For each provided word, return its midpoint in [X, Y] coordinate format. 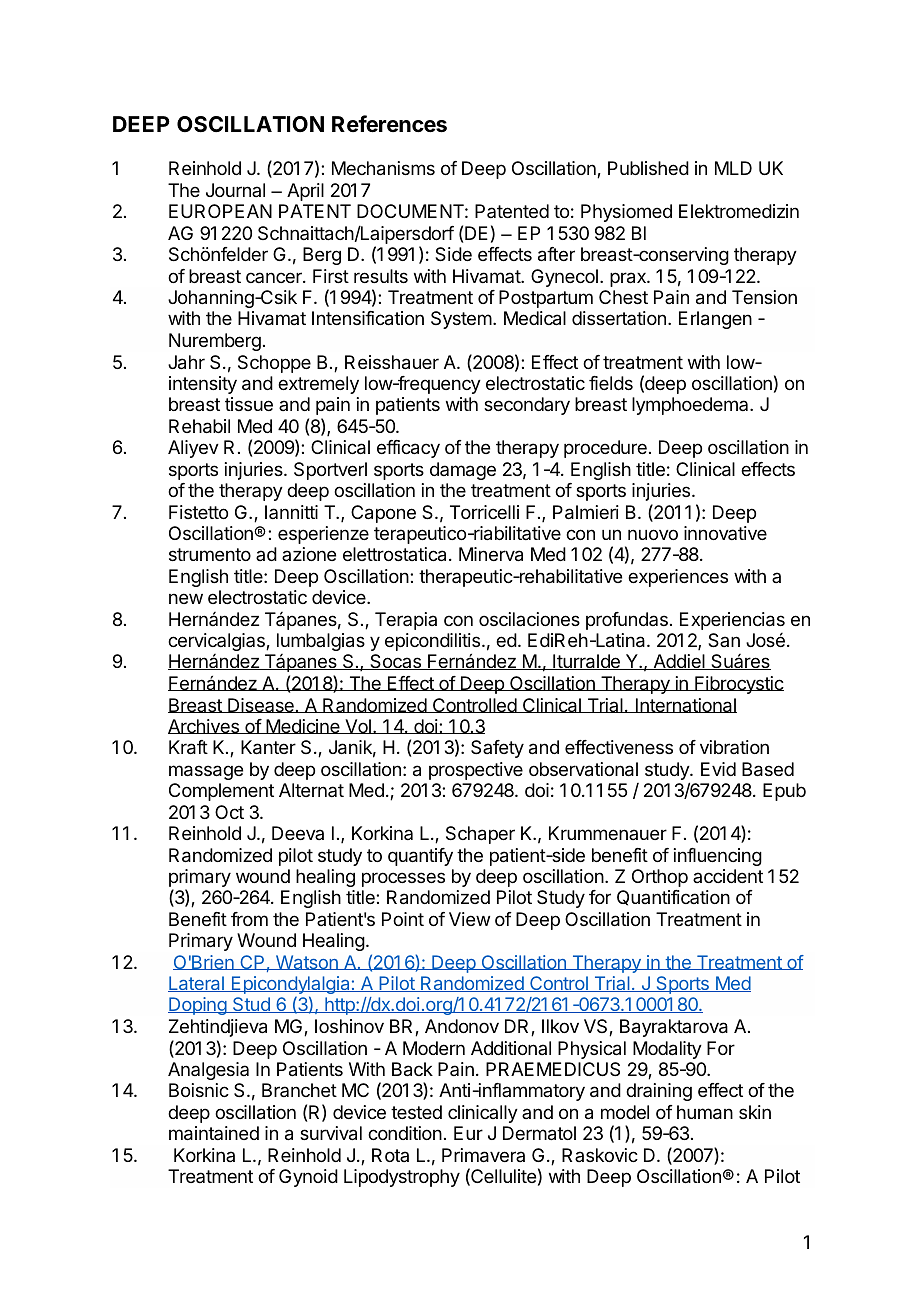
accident [728, 876]
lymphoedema [691, 406]
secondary [527, 406]
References [389, 124]
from [249, 919]
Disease [261, 705]
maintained [214, 1133]
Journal [235, 190]
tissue [249, 404]
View [469, 919]
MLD [733, 168]
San [724, 640]
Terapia [406, 621]
